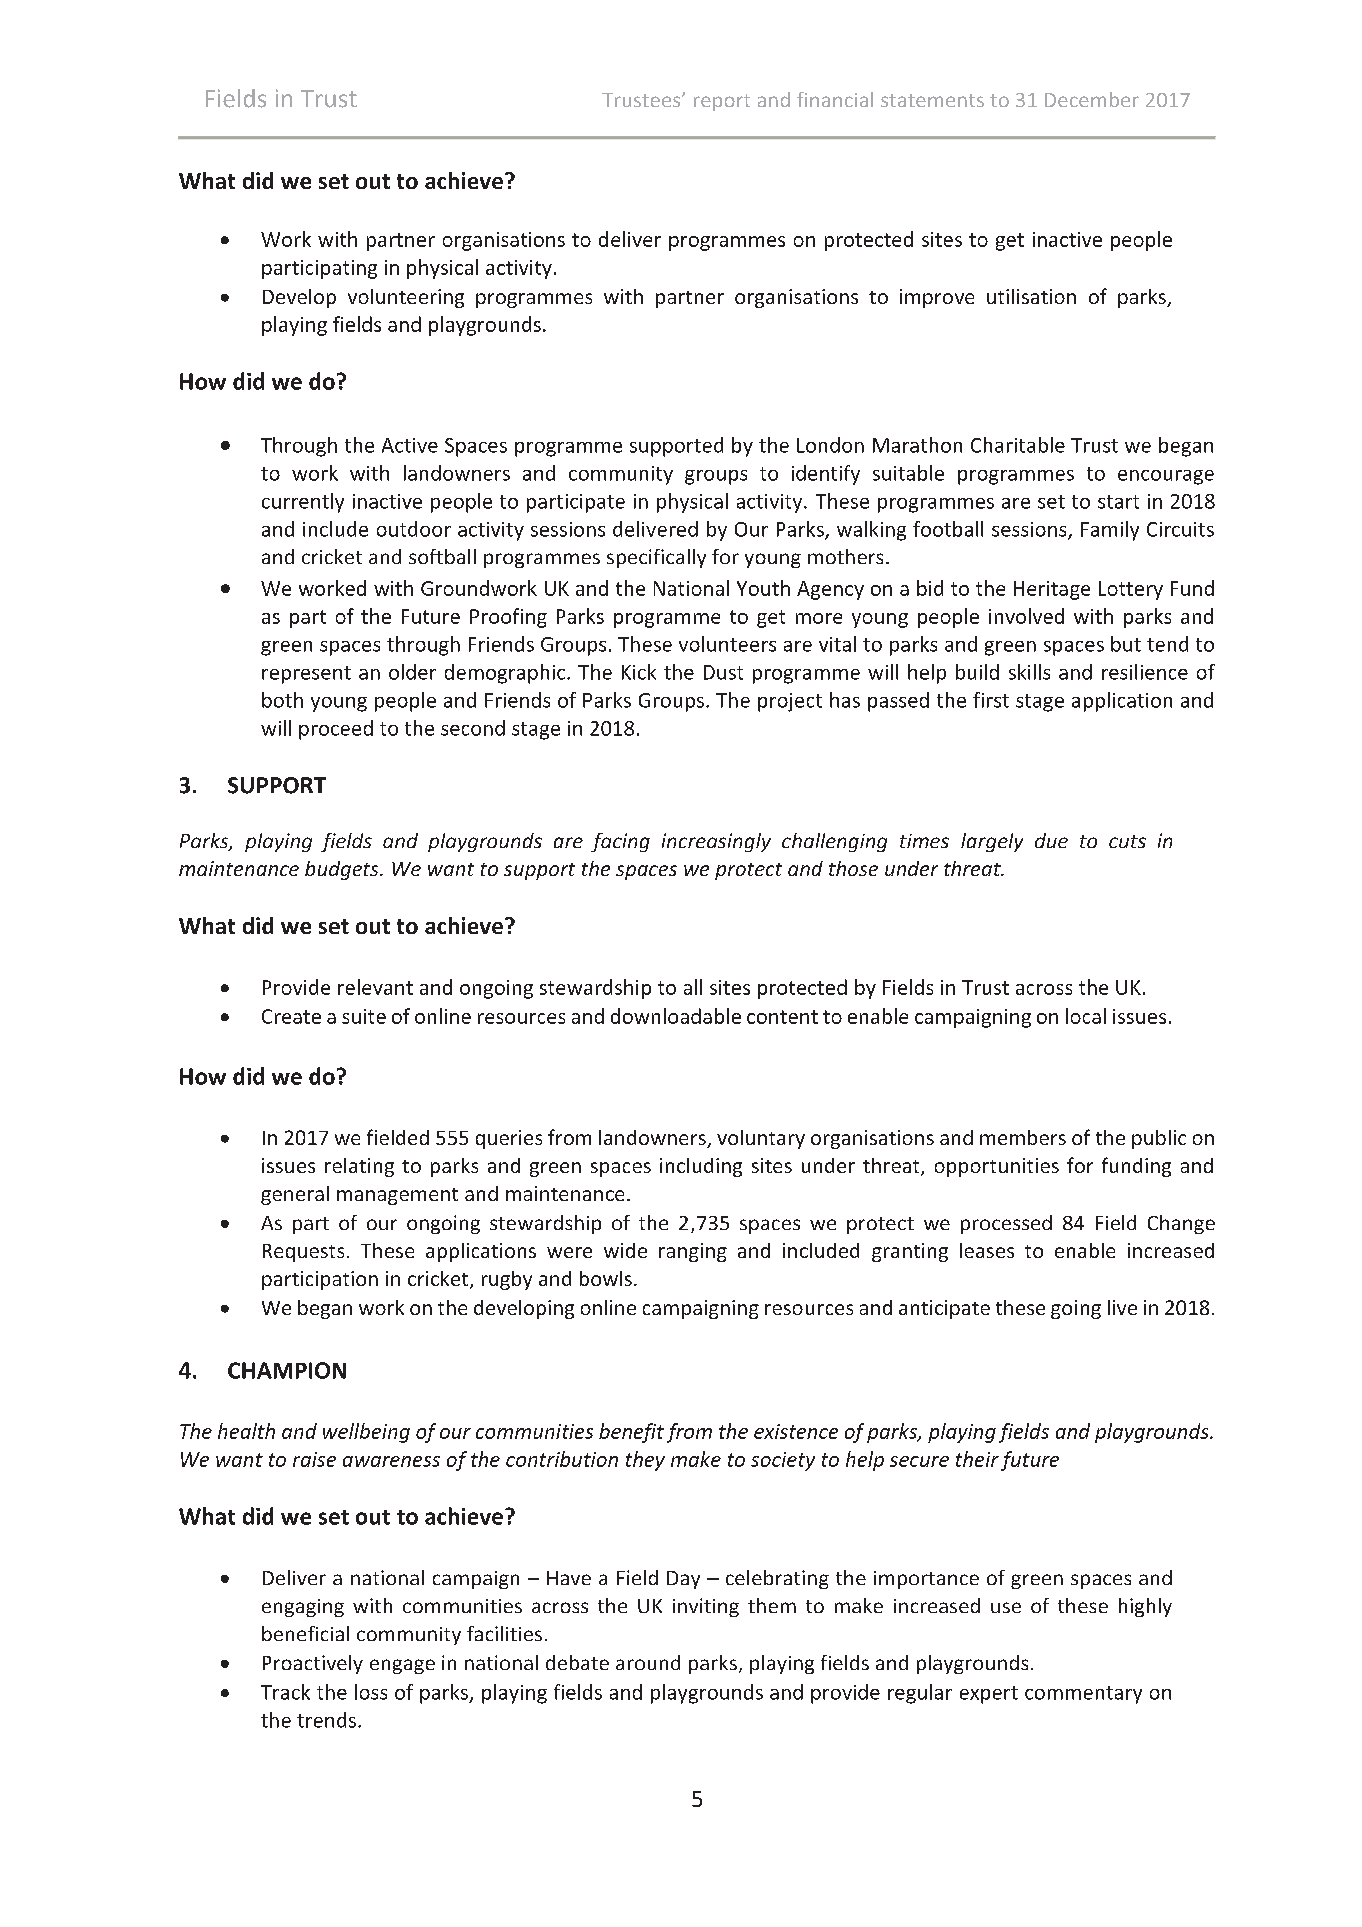  What do you see at coordinates (406, 298) in the screenshot?
I see `volunteering` at bounding box center [406, 298].
